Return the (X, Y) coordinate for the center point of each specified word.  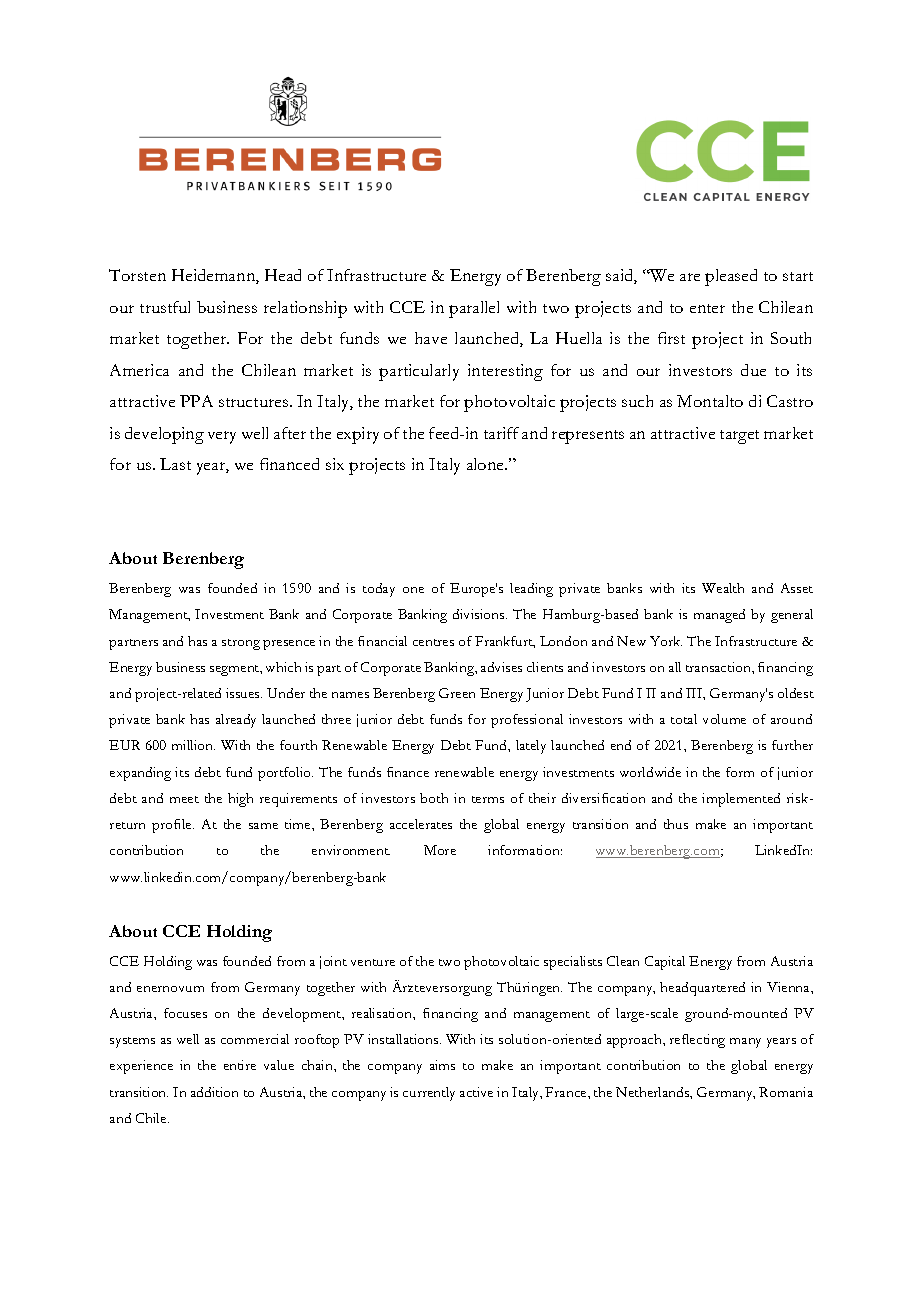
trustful (165, 307)
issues (244, 693)
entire (240, 1065)
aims (442, 1065)
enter (707, 308)
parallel (474, 309)
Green (457, 693)
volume (724, 719)
